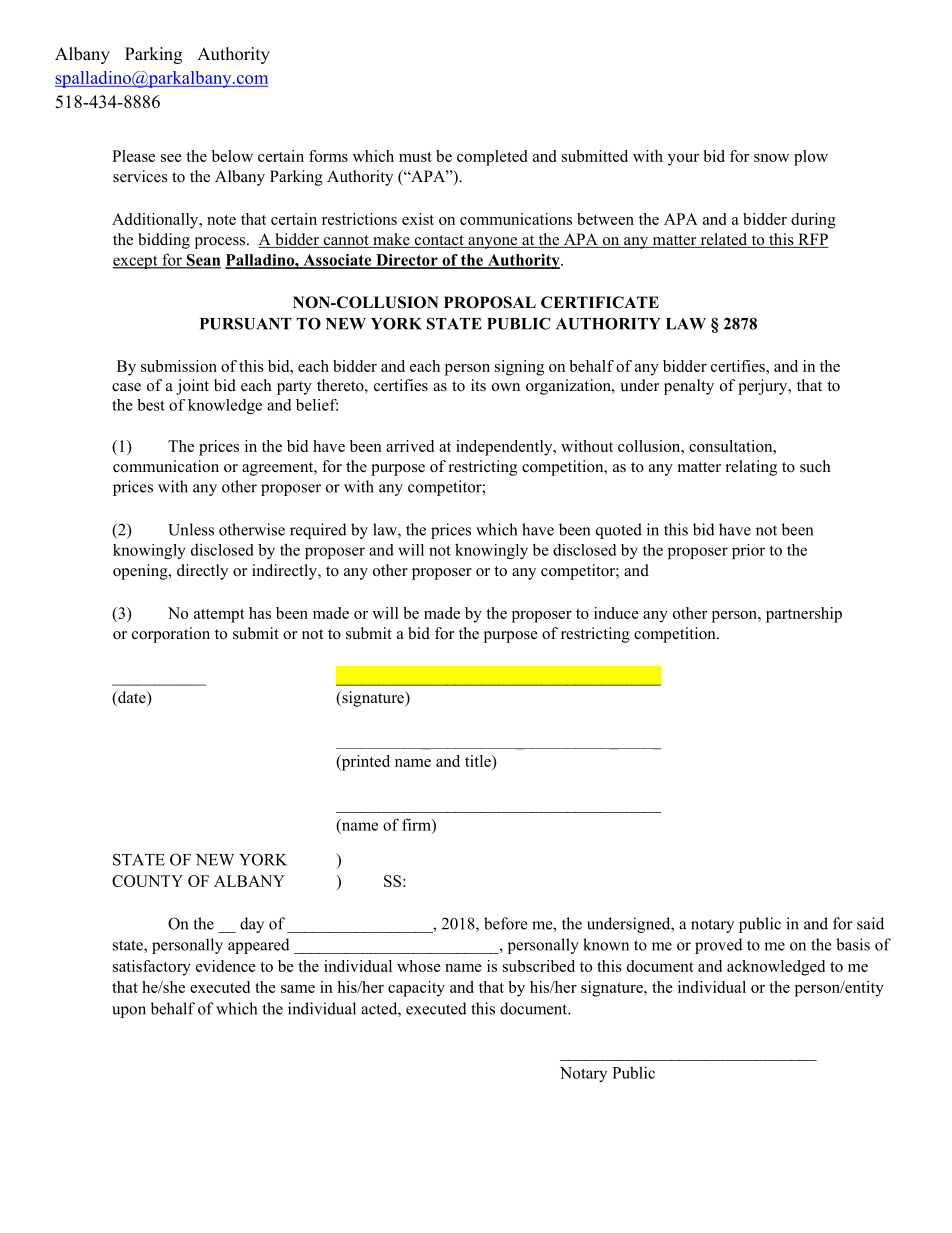  I want to click on completed, so click(492, 158).
